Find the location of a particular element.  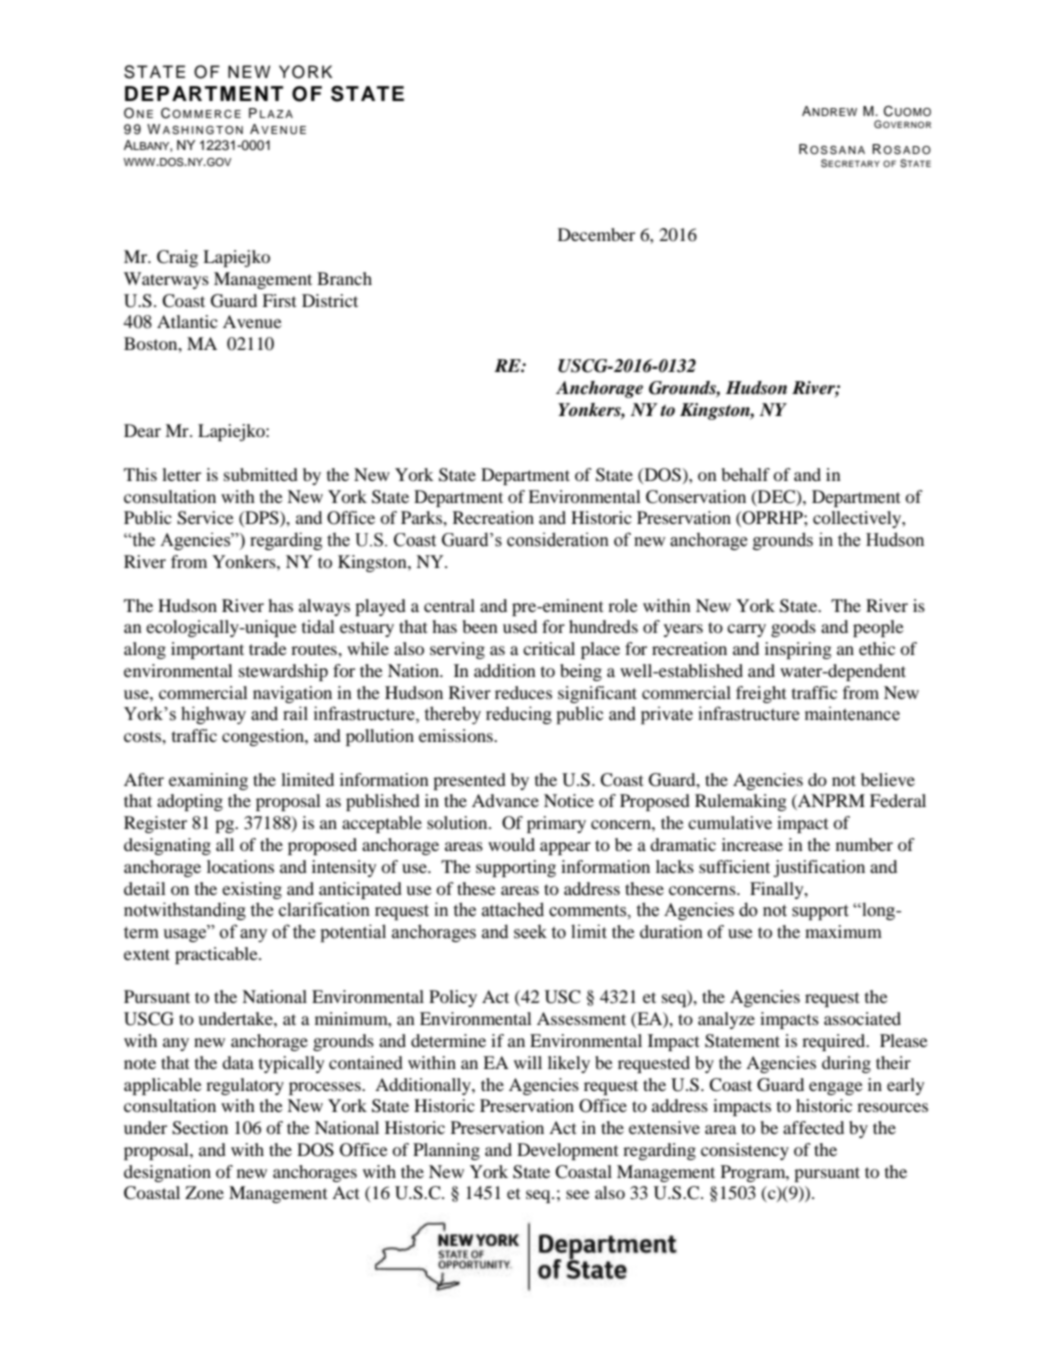

December is located at coordinates (596, 234).
